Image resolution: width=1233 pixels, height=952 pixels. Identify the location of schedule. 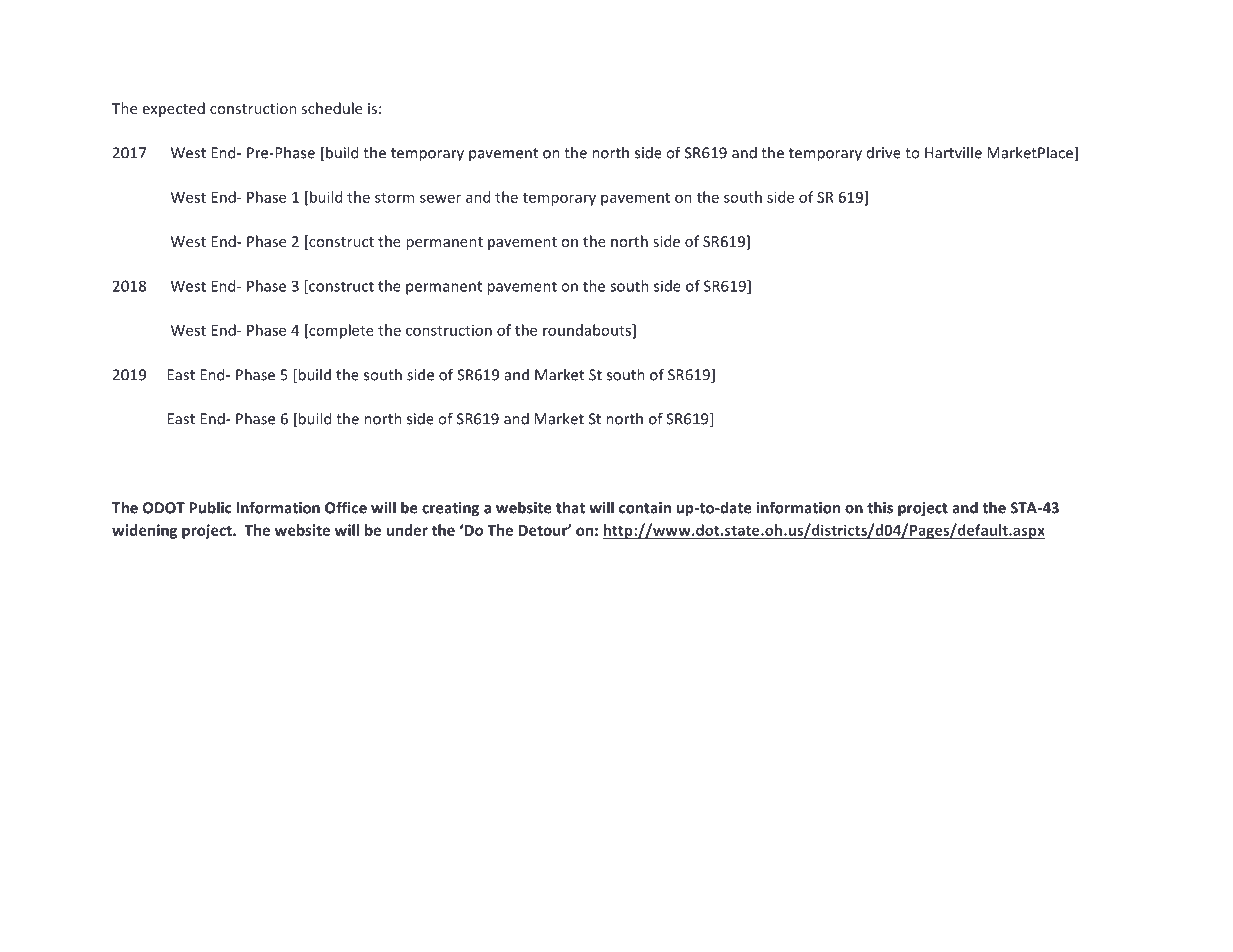
(331, 108).
